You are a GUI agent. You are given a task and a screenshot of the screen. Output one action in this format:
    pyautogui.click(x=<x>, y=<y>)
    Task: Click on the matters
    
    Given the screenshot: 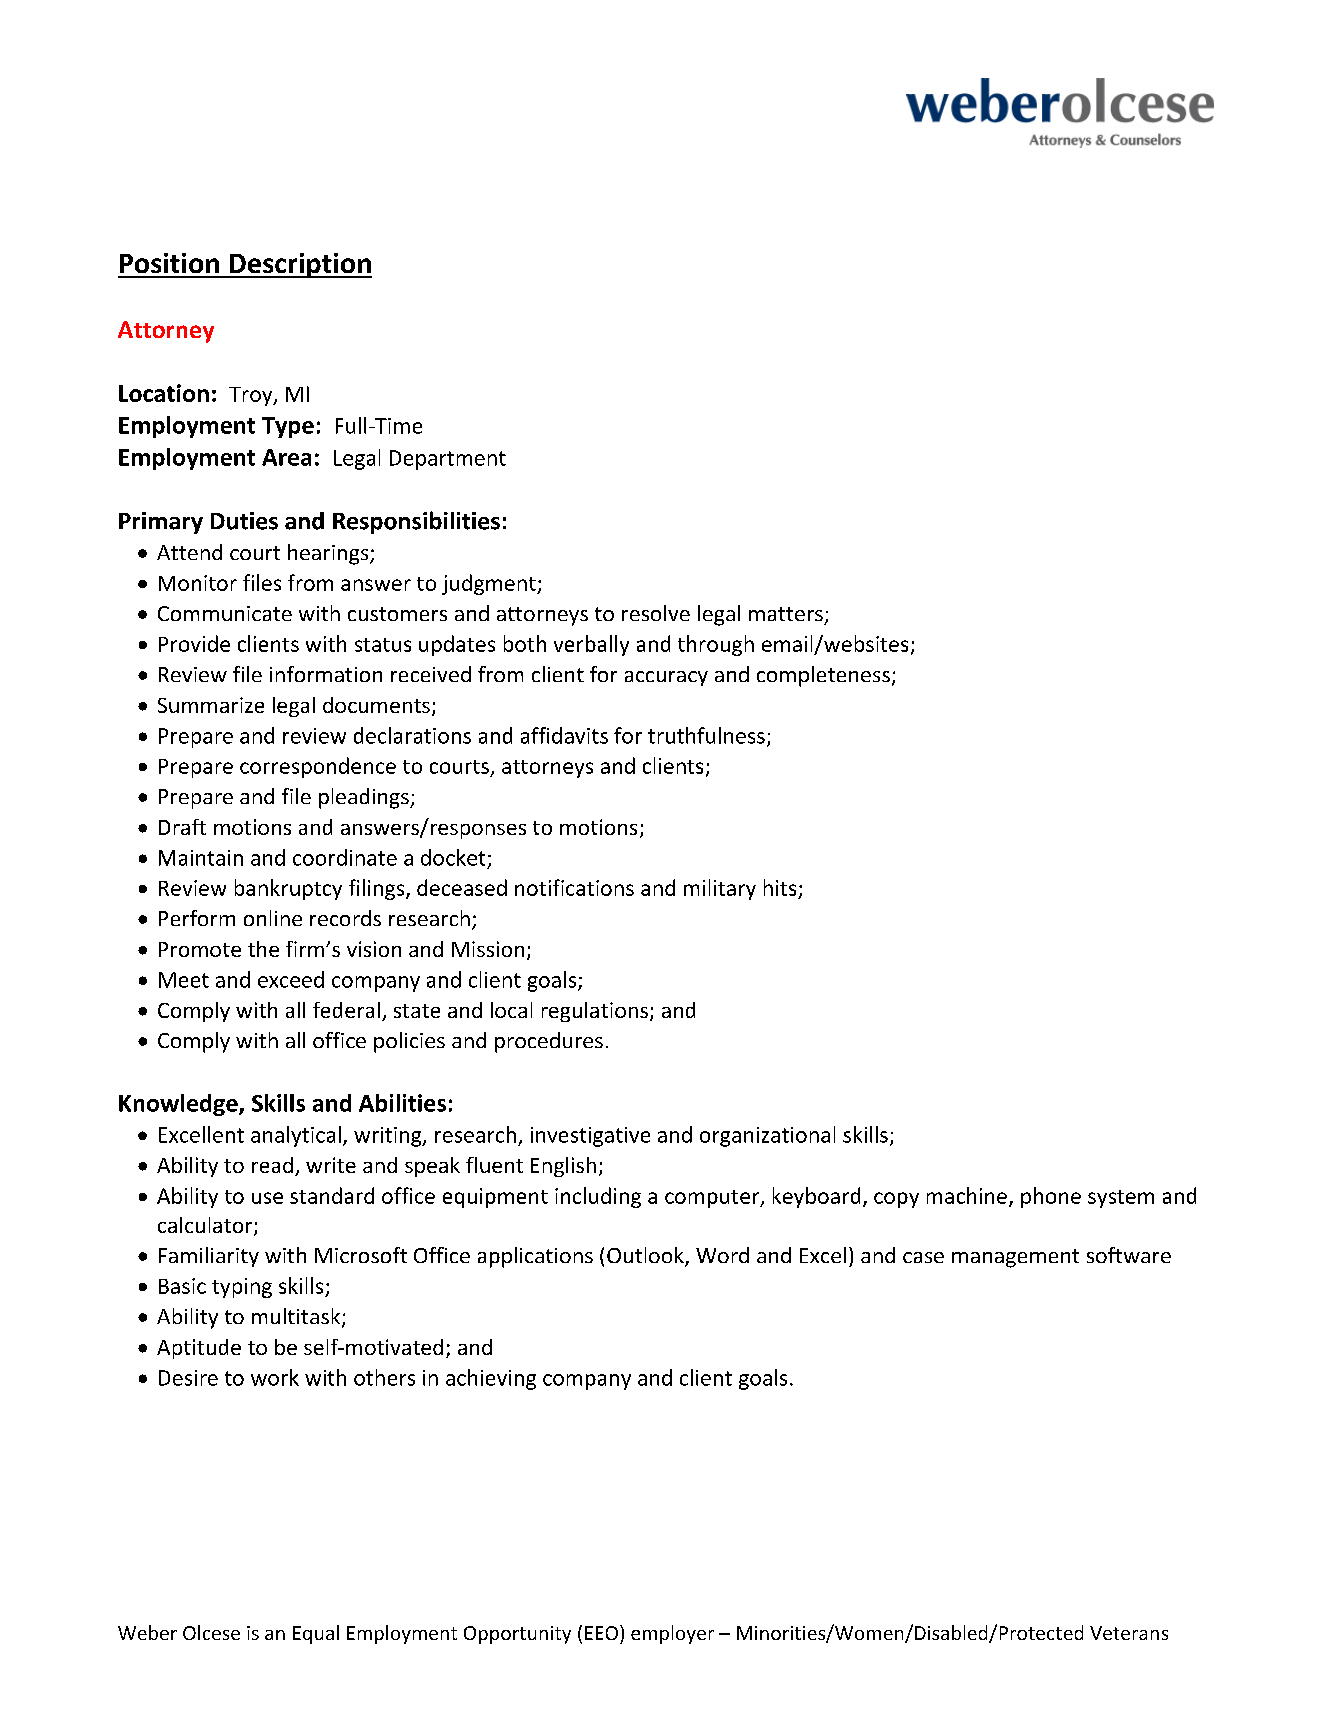 What is the action you would take?
    pyautogui.click(x=786, y=614)
